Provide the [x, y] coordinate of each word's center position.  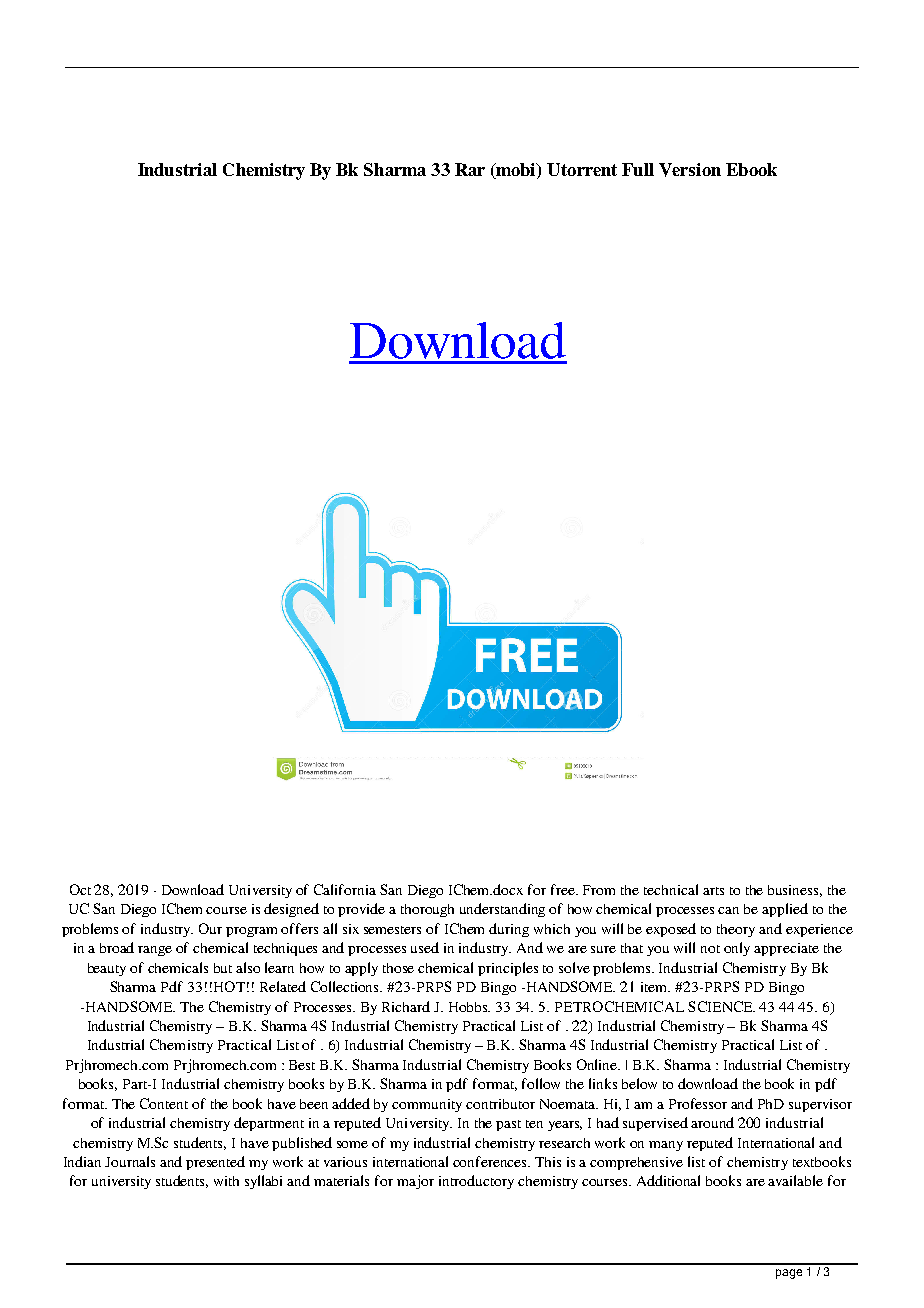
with [226, 1181]
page [789, 1274]
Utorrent [582, 169]
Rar [470, 169]
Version [690, 170]
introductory [476, 1182]
